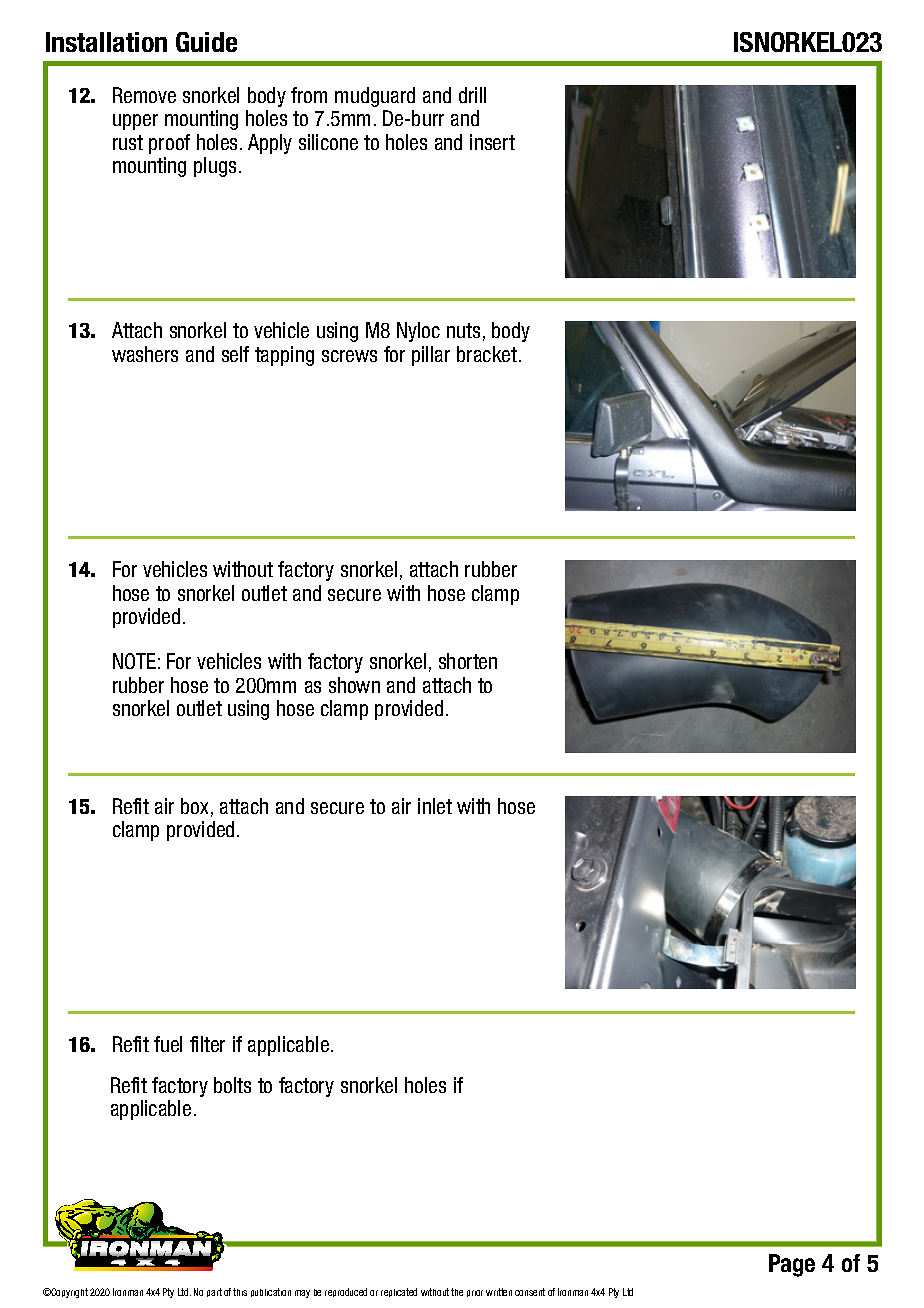 The image size is (924, 1308). I want to click on part, so click(214, 1292).
